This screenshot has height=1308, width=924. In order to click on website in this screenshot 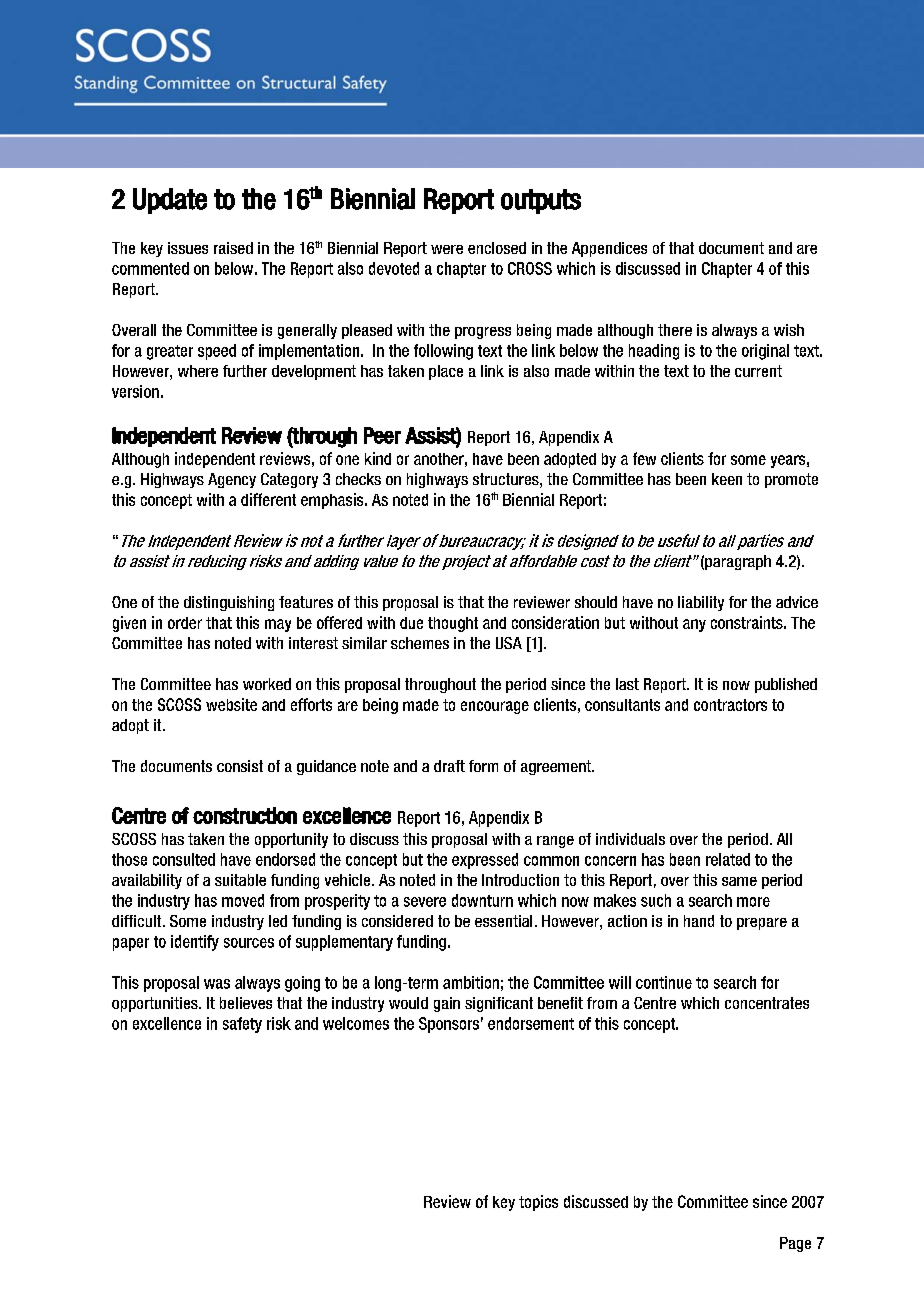, I will do `click(231, 704)`.
